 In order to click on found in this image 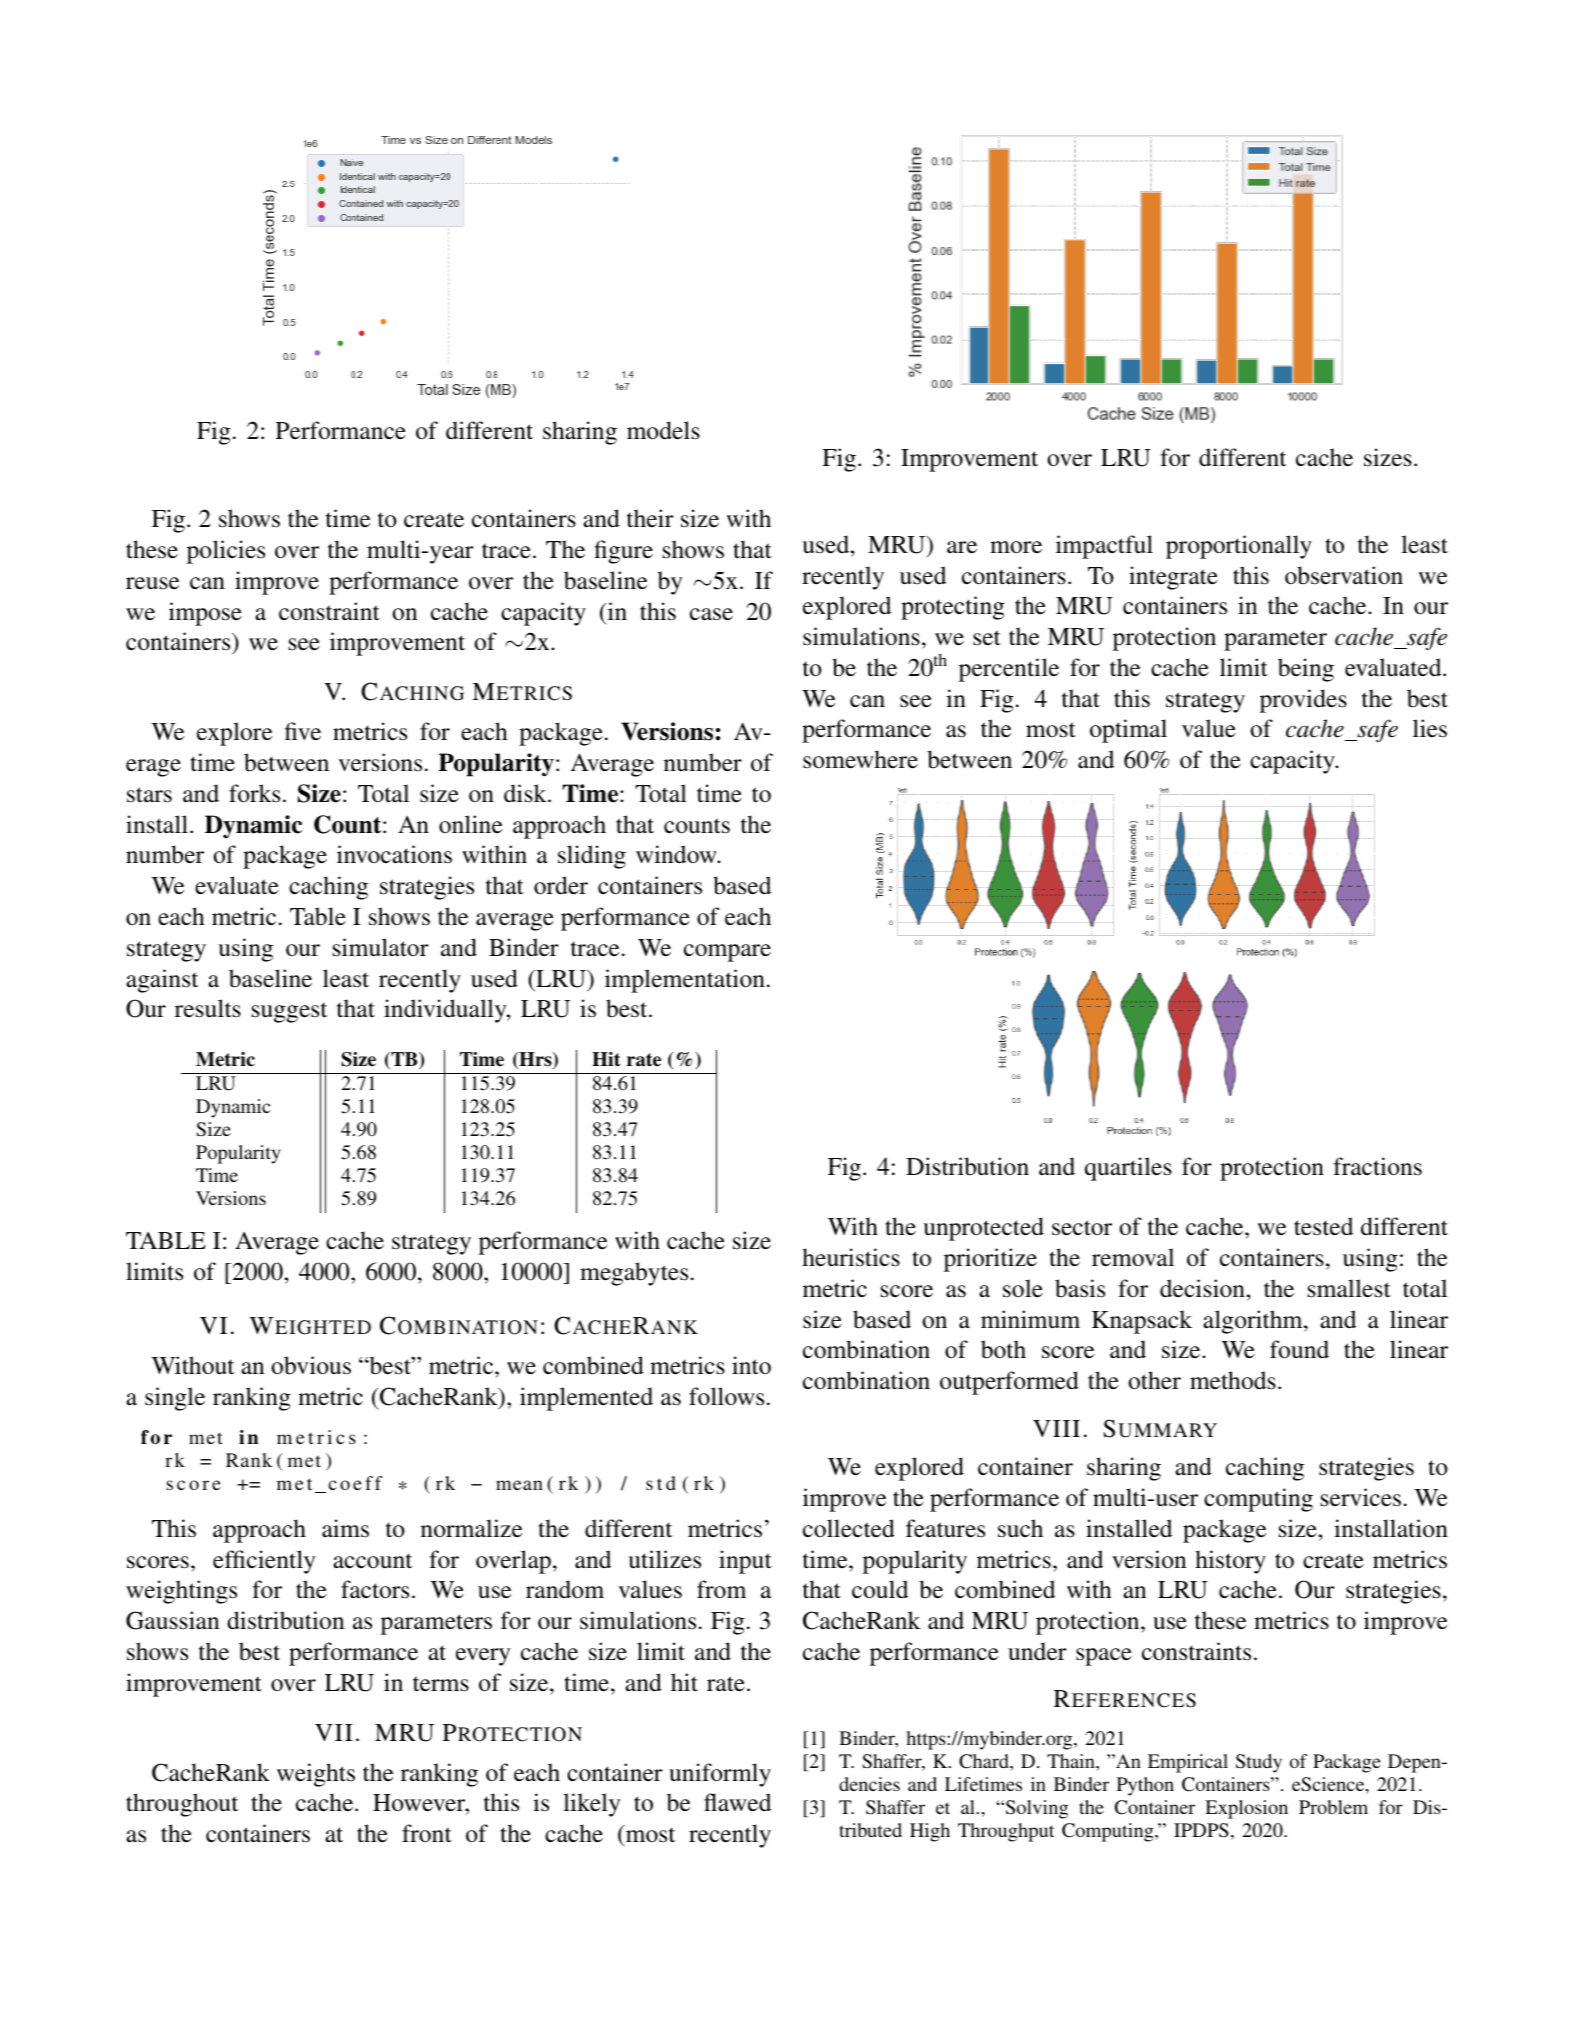, I will do `click(1299, 1349)`.
